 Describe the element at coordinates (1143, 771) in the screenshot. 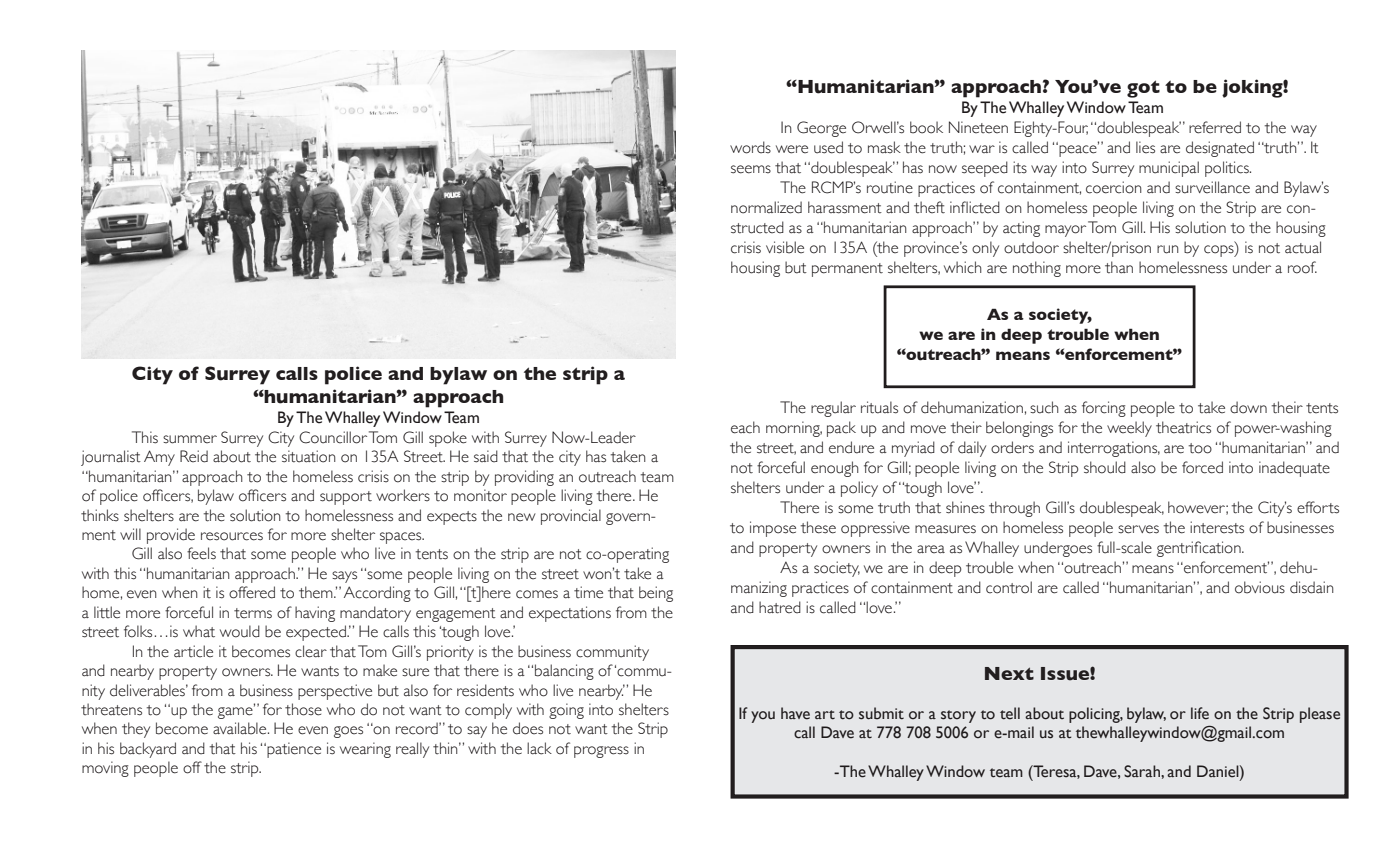

I see `Sarah` at that location.
